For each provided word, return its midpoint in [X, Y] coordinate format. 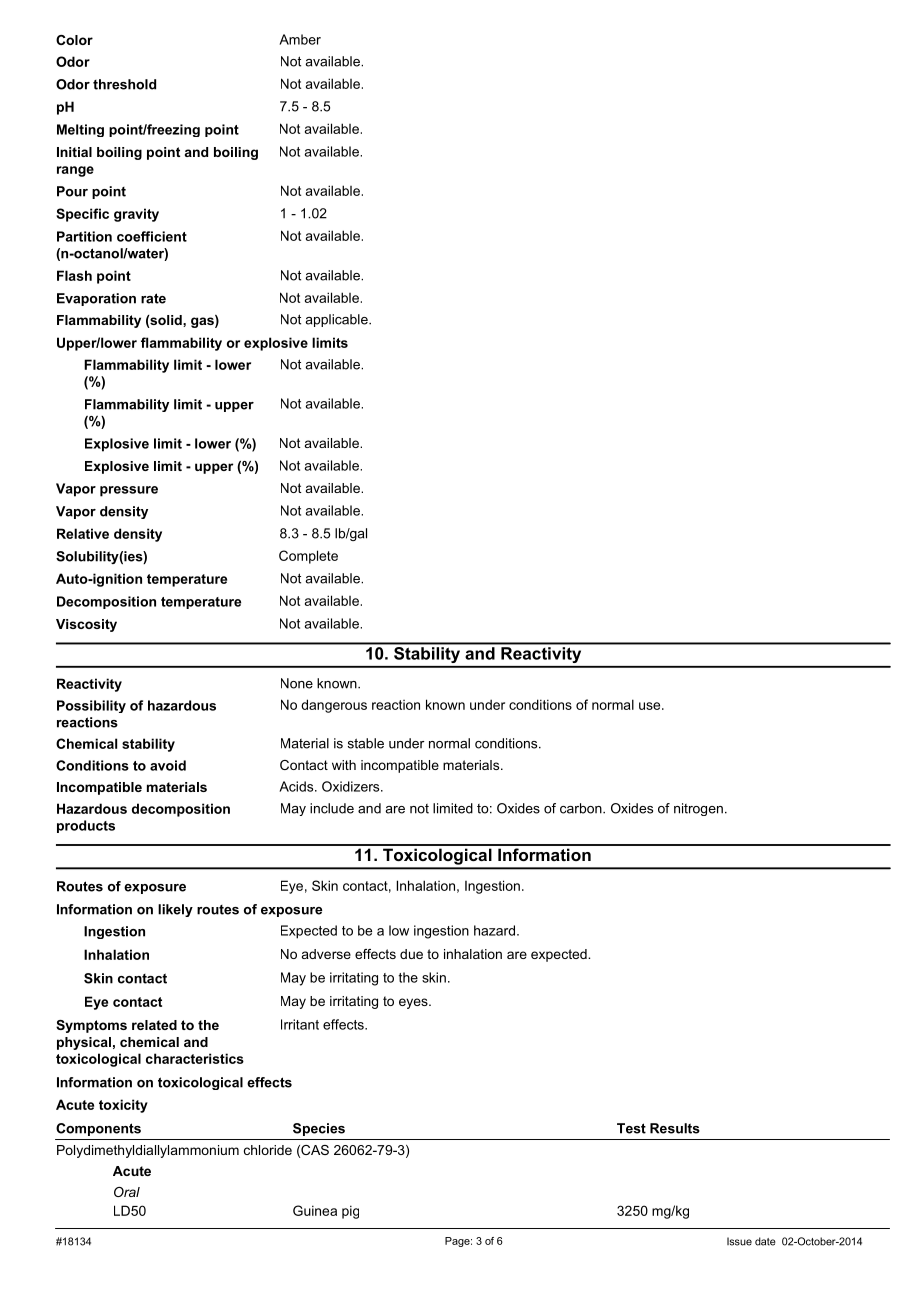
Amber [300, 39]
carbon [582, 808]
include [332, 808]
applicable [337, 320]
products [86, 826]
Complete [308, 557]
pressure [129, 491]
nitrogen [698, 809]
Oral [127, 1192]
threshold [124, 84]
